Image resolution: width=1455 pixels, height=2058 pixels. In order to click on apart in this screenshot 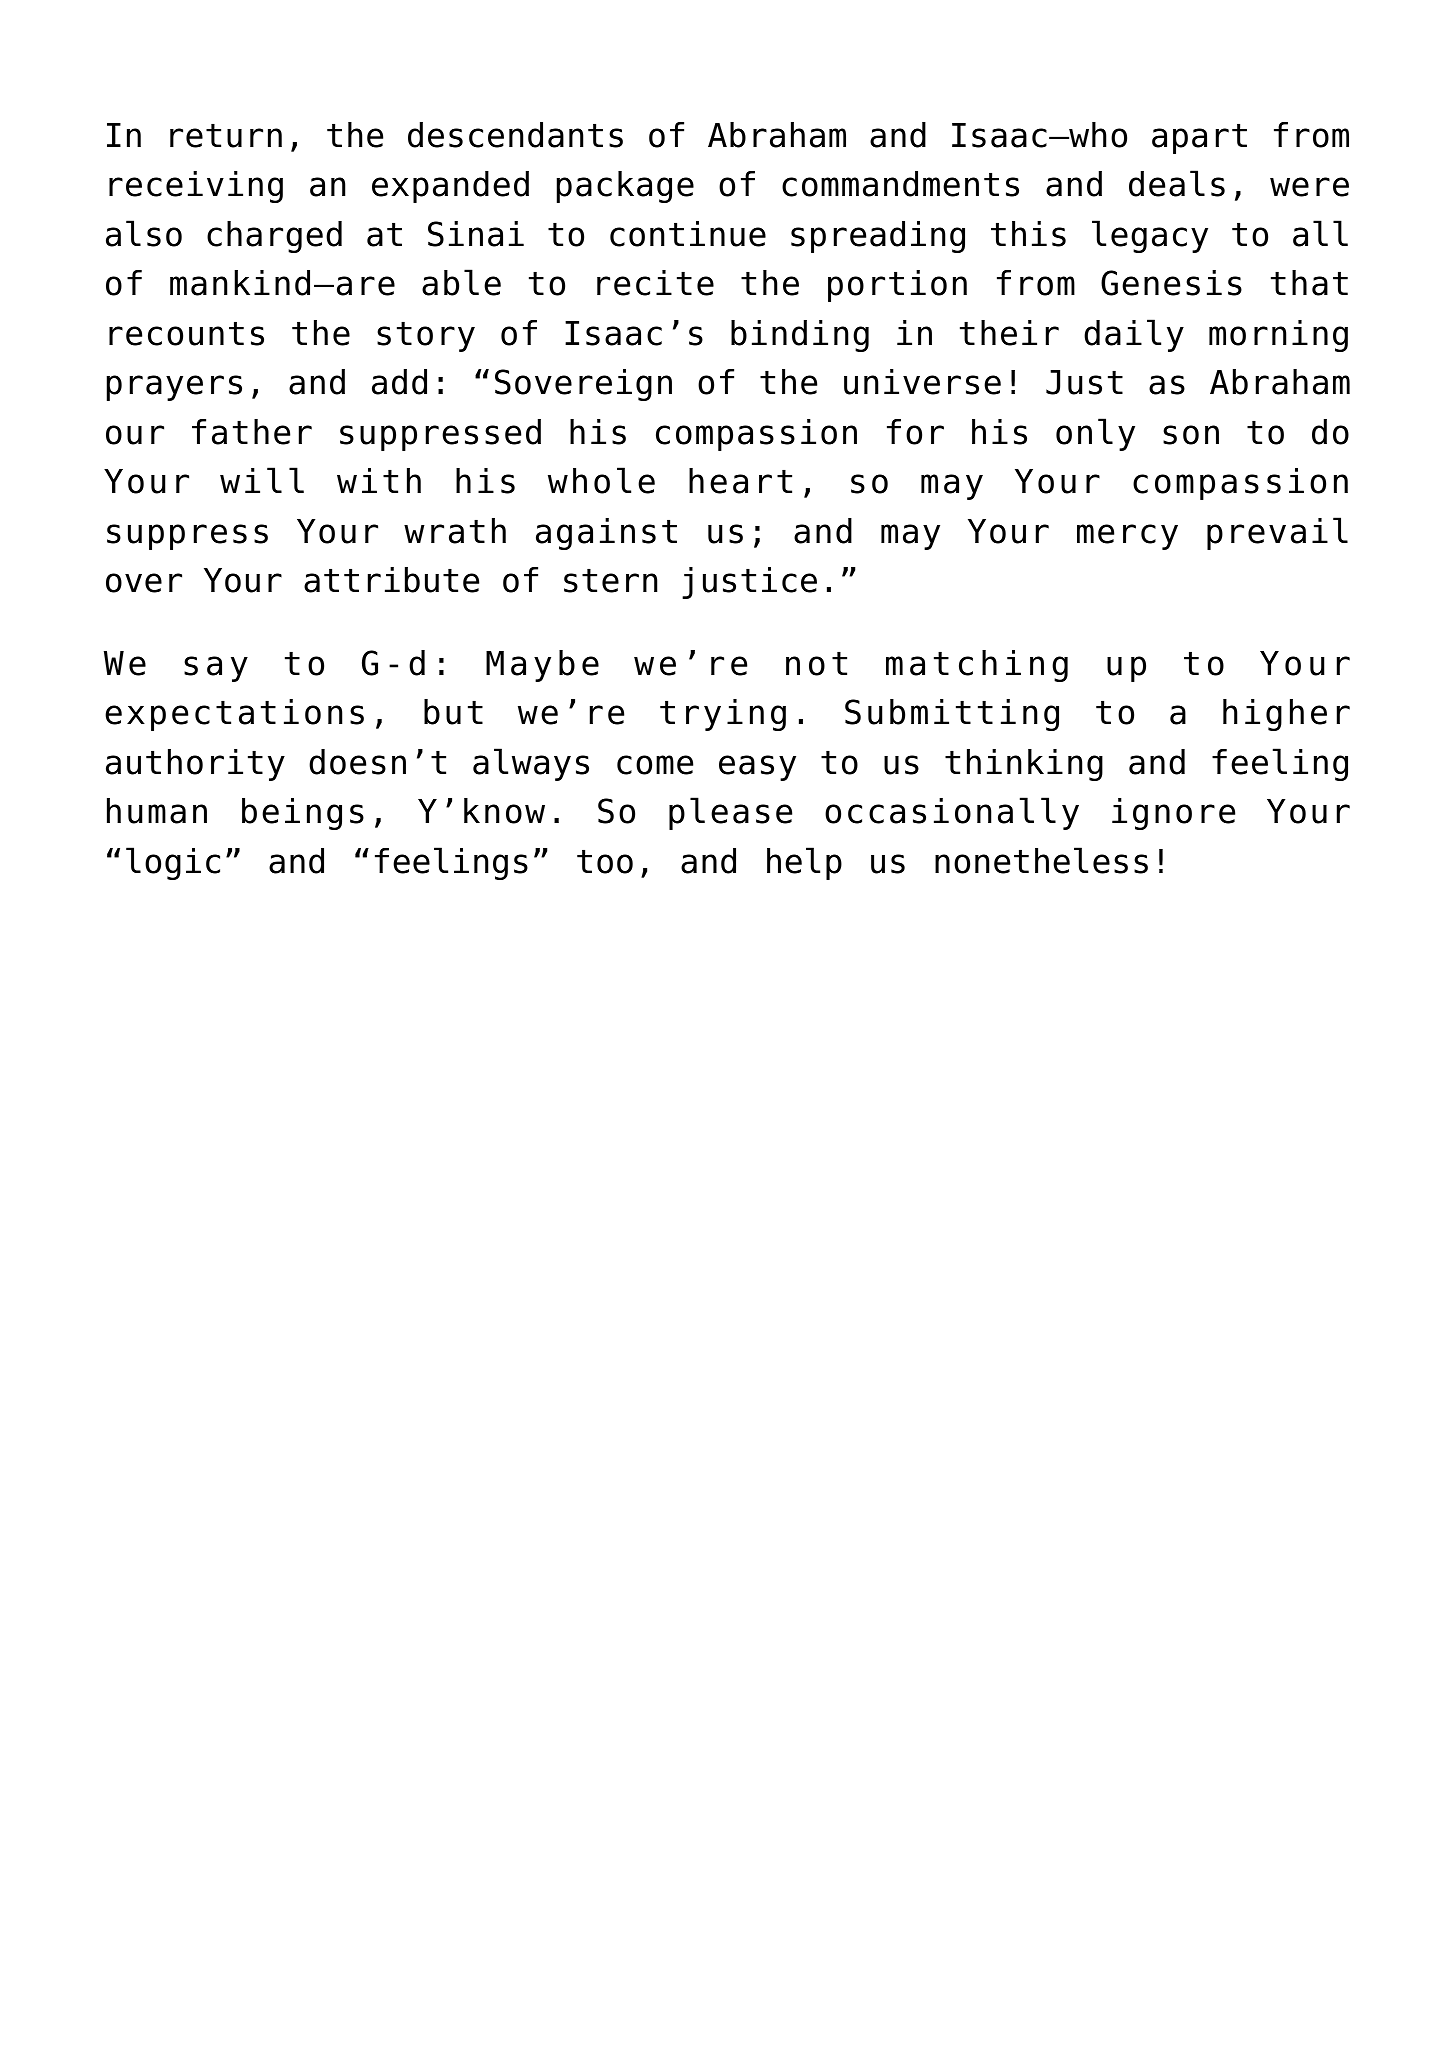, I will do `click(1199, 139)`.
